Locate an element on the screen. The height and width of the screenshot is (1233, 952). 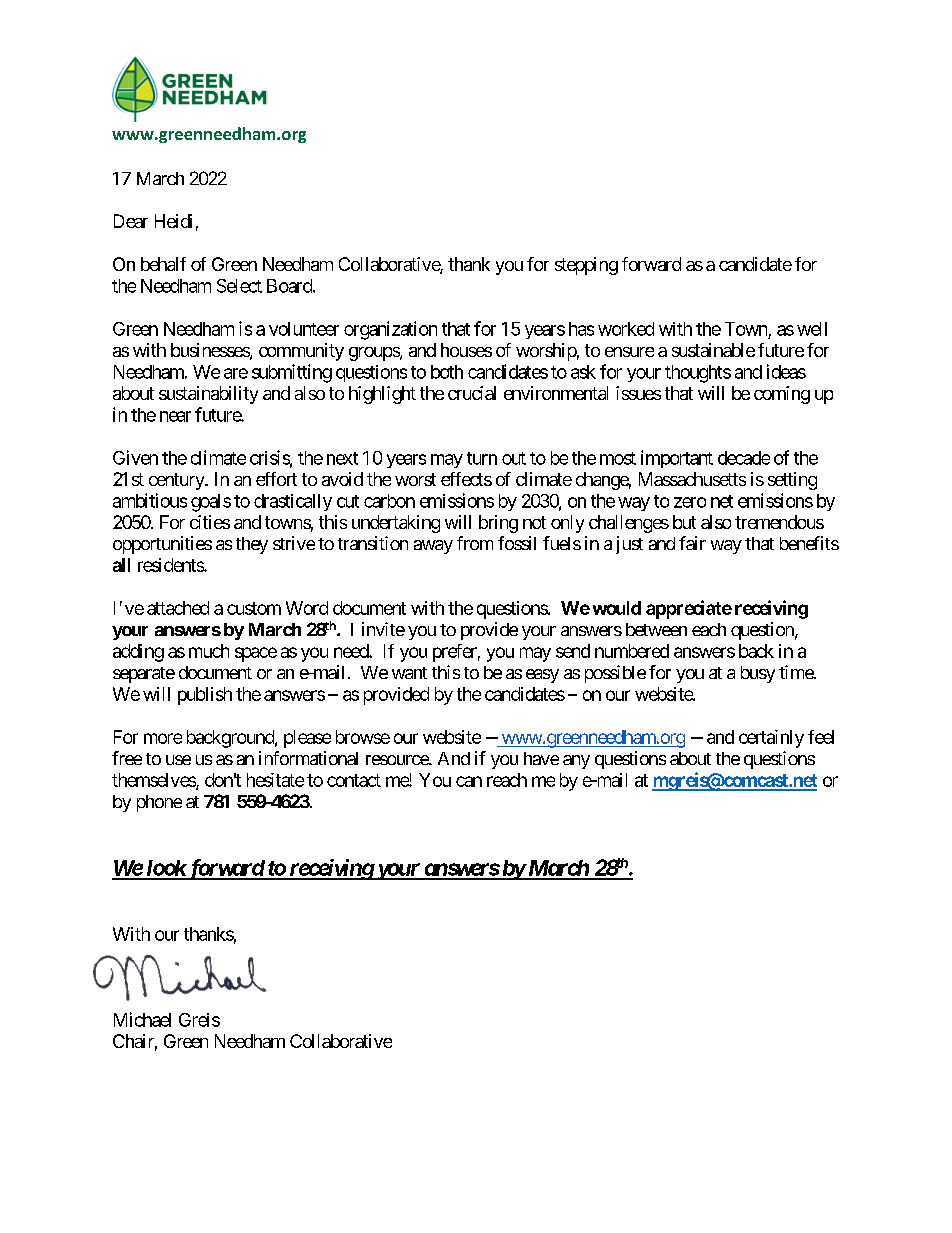
want is located at coordinates (409, 673).
